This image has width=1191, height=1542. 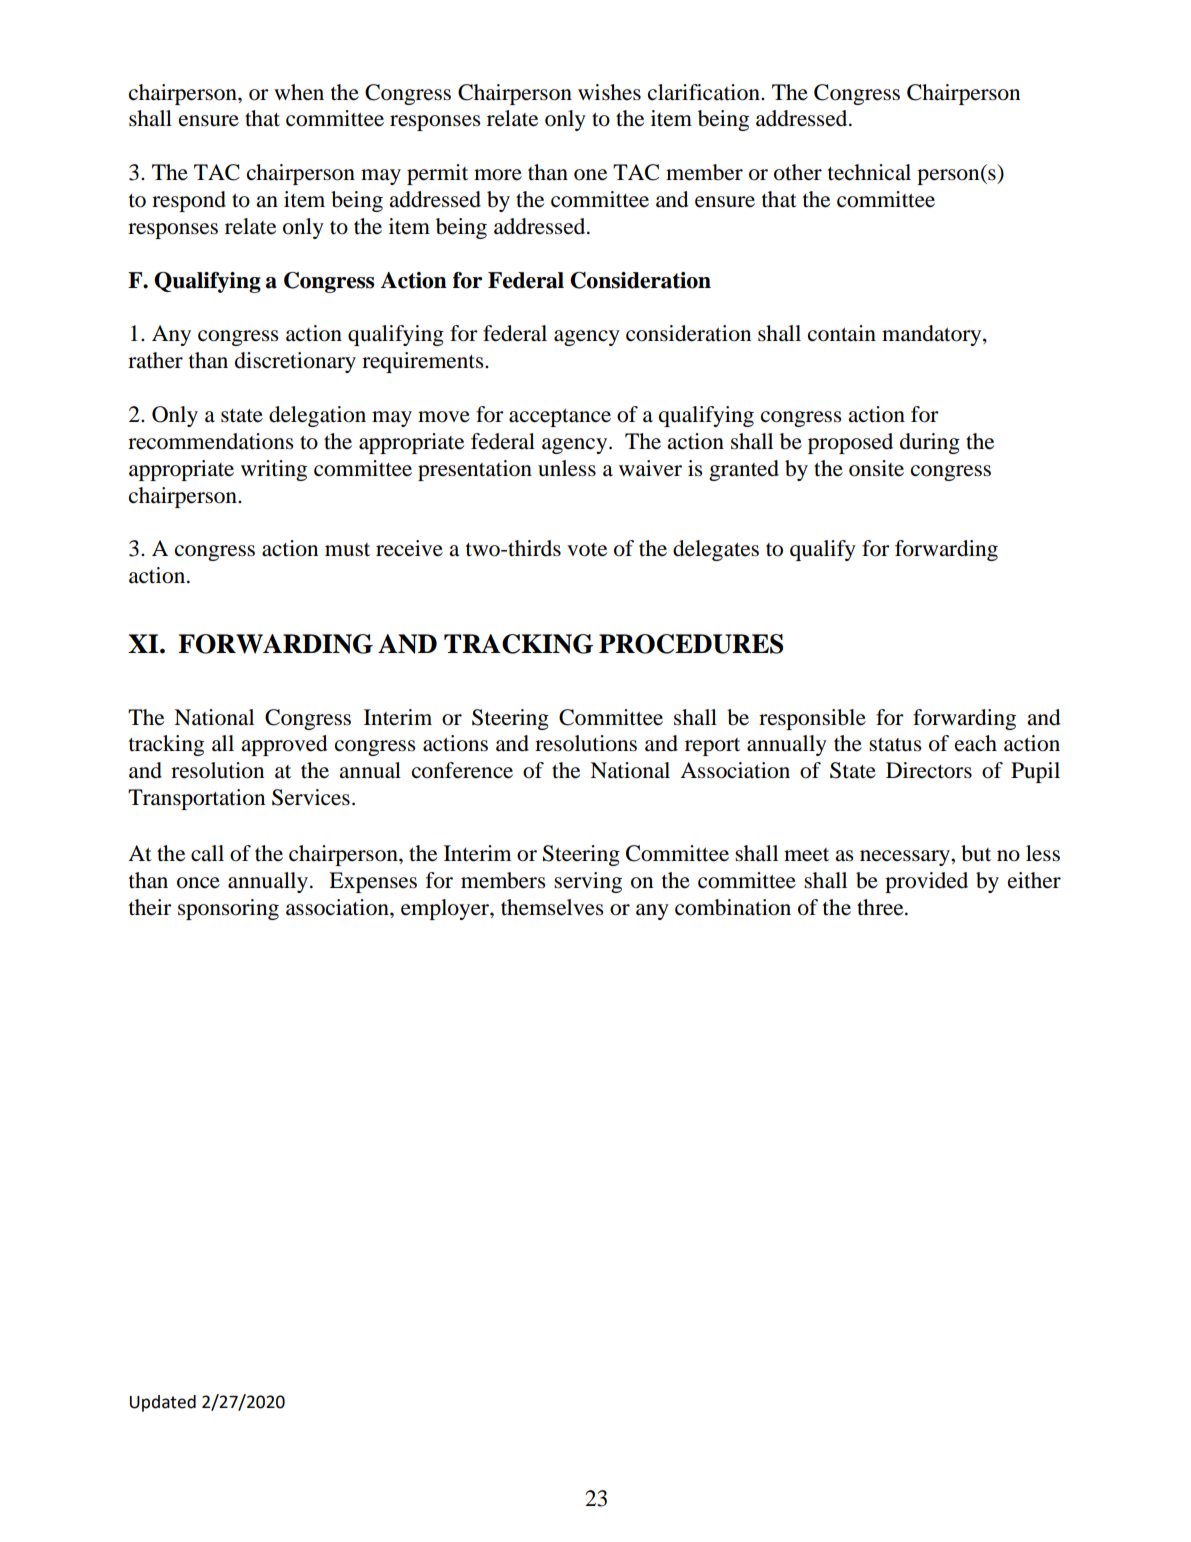 I want to click on themselves, so click(x=552, y=907).
